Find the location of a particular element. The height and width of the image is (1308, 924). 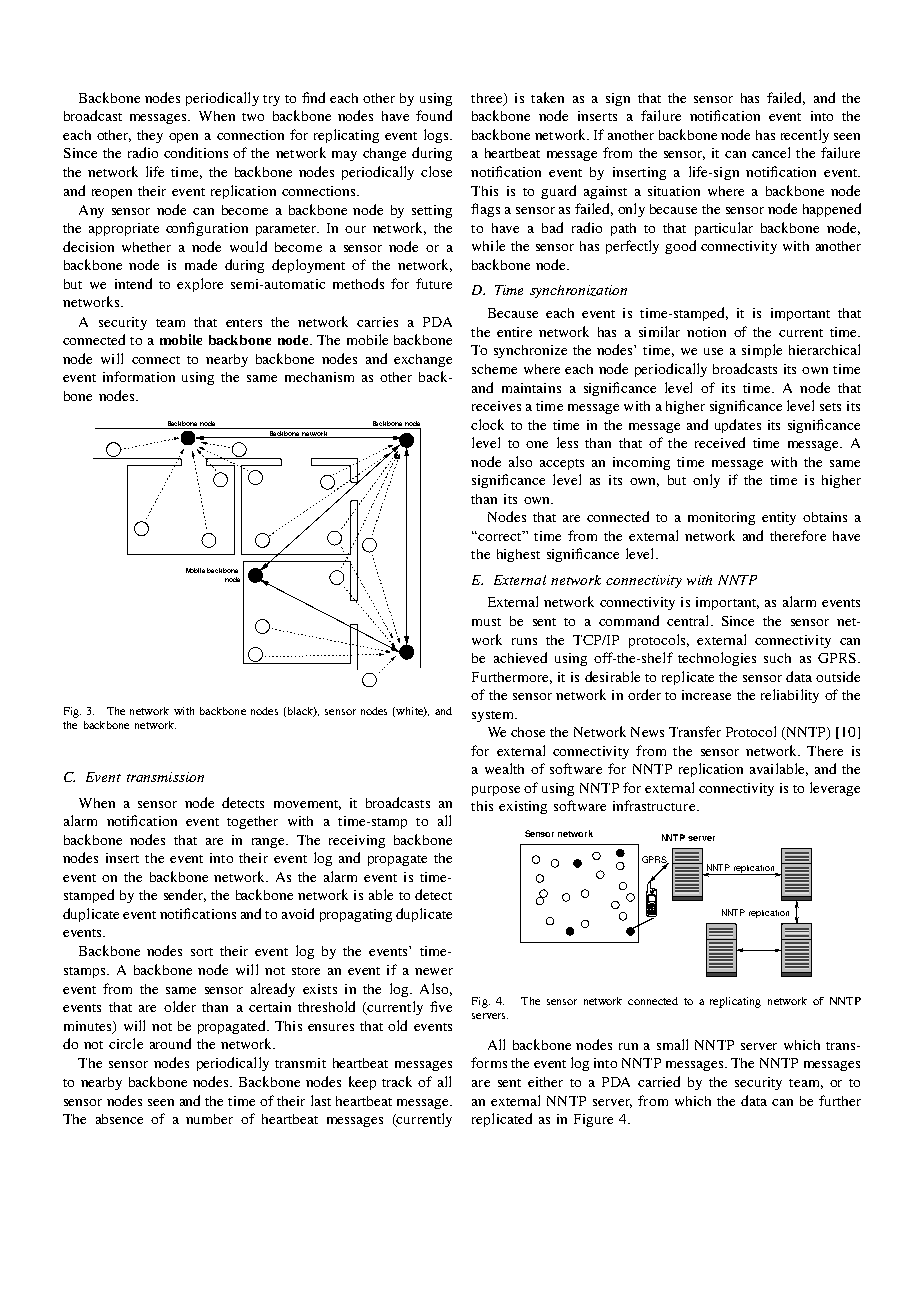

logs is located at coordinates (437, 136).
